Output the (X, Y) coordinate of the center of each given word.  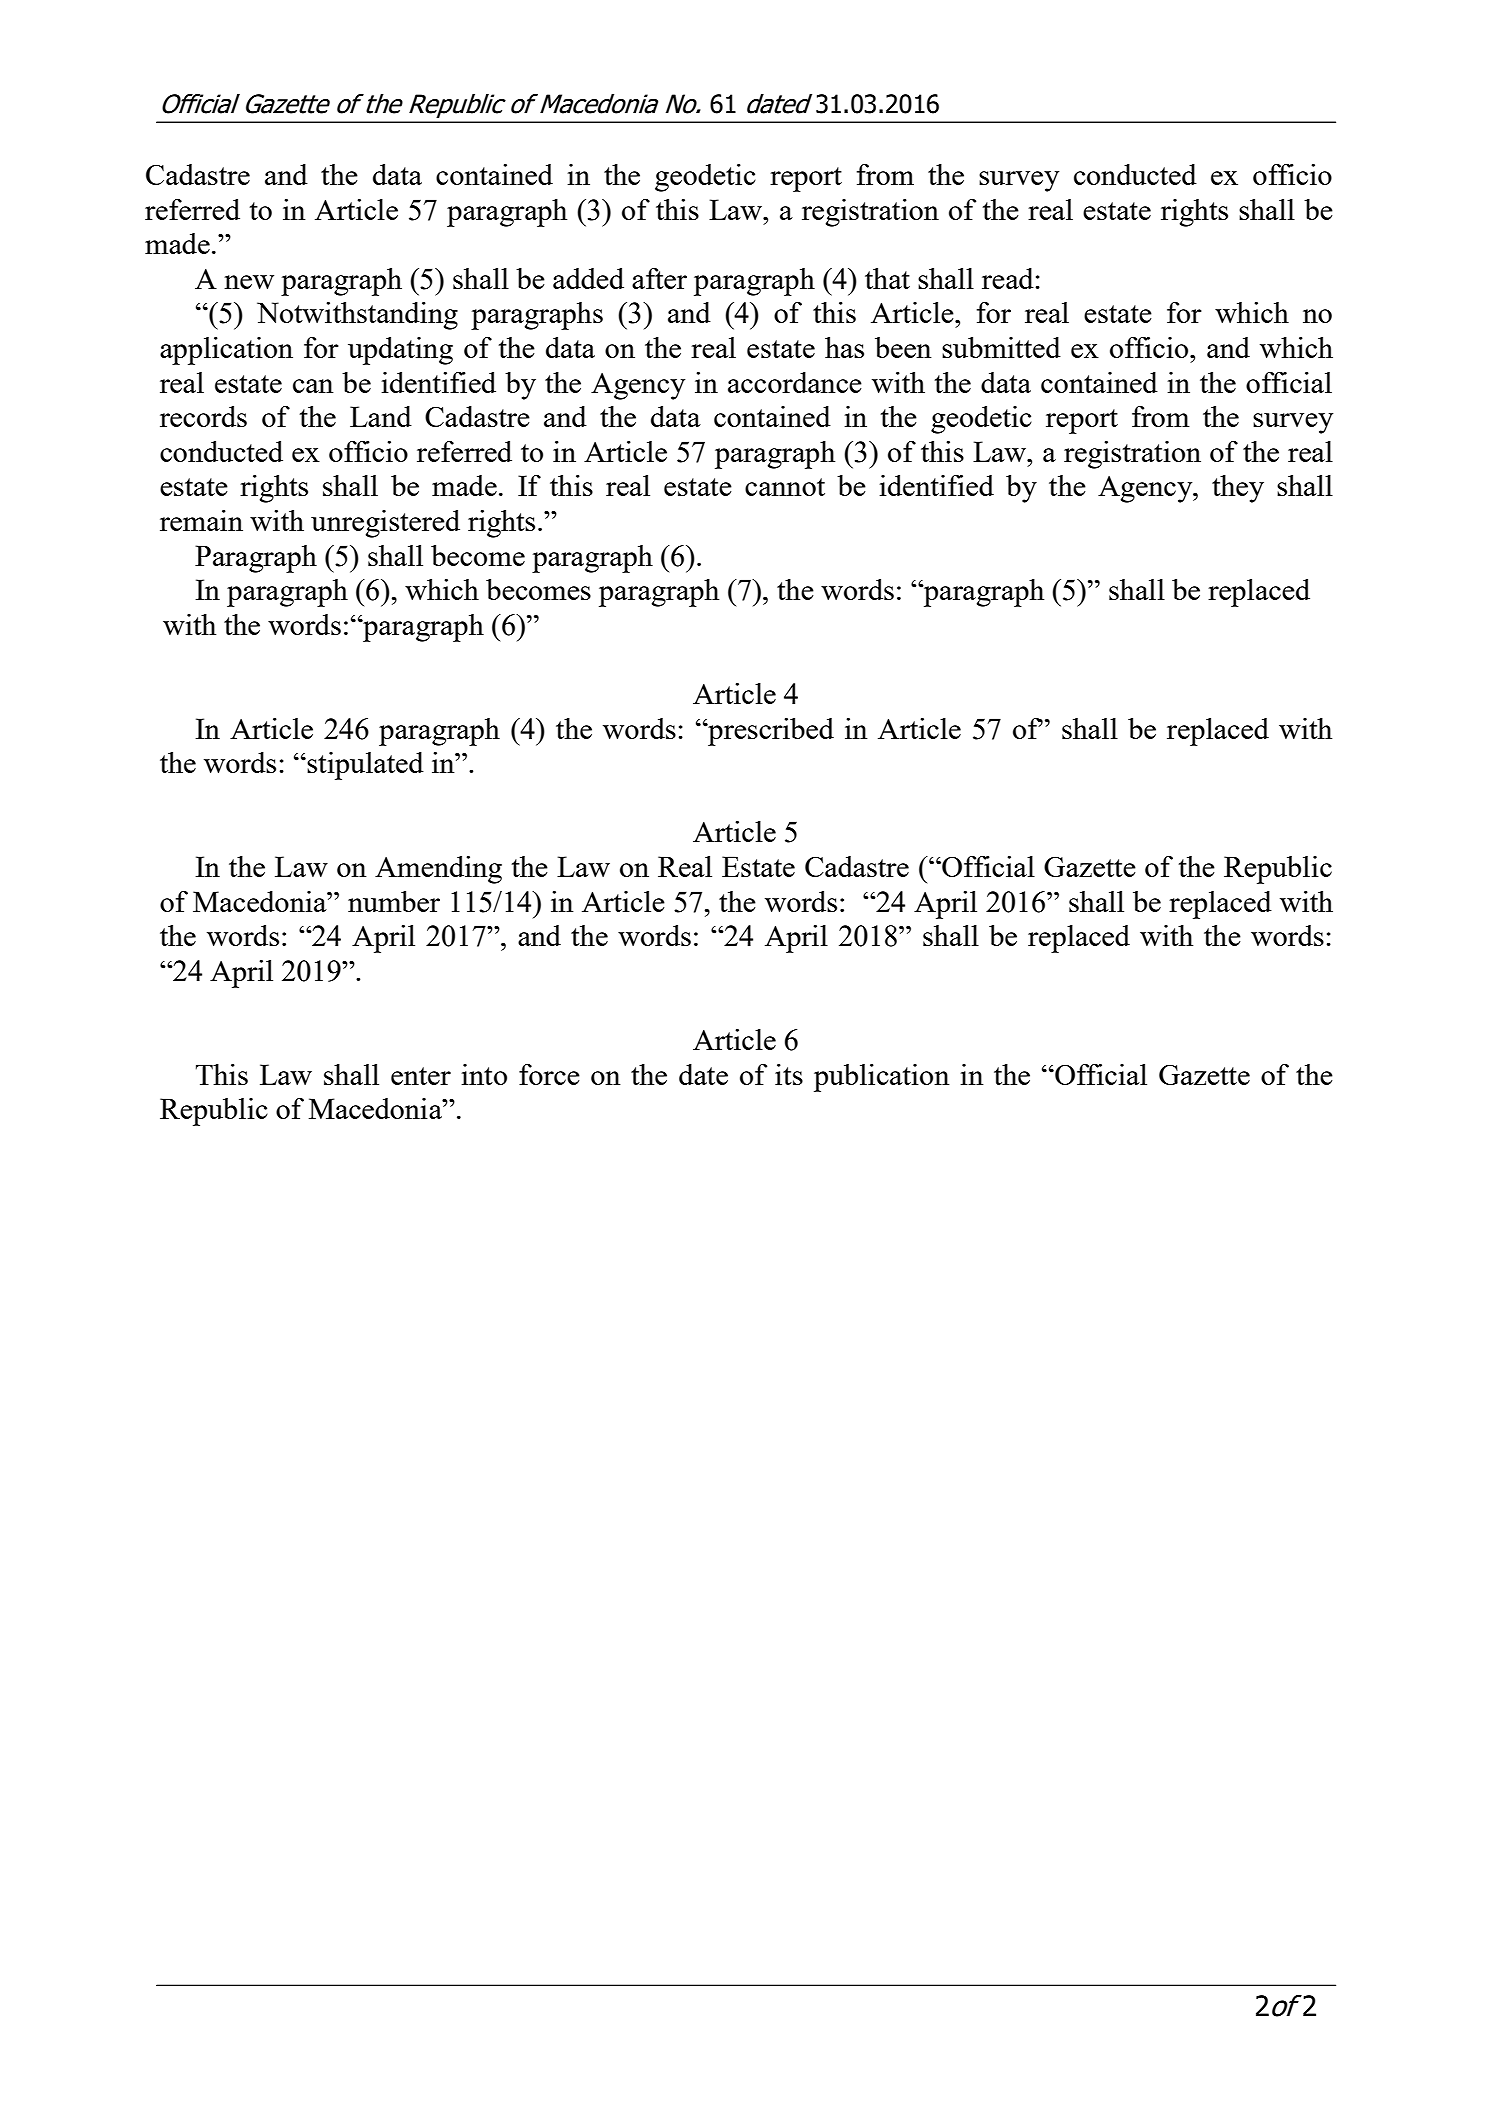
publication (882, 1078)
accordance (795, 382)
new (249, 282)
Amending (438, 870)
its (789, 1074)
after (659, 278)
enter (421, 1076)
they (1238, 489)
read (1008, 278)
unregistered (385, 524)
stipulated (365, 766)
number (394, 901)
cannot (785, 487)
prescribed (770, 732)
